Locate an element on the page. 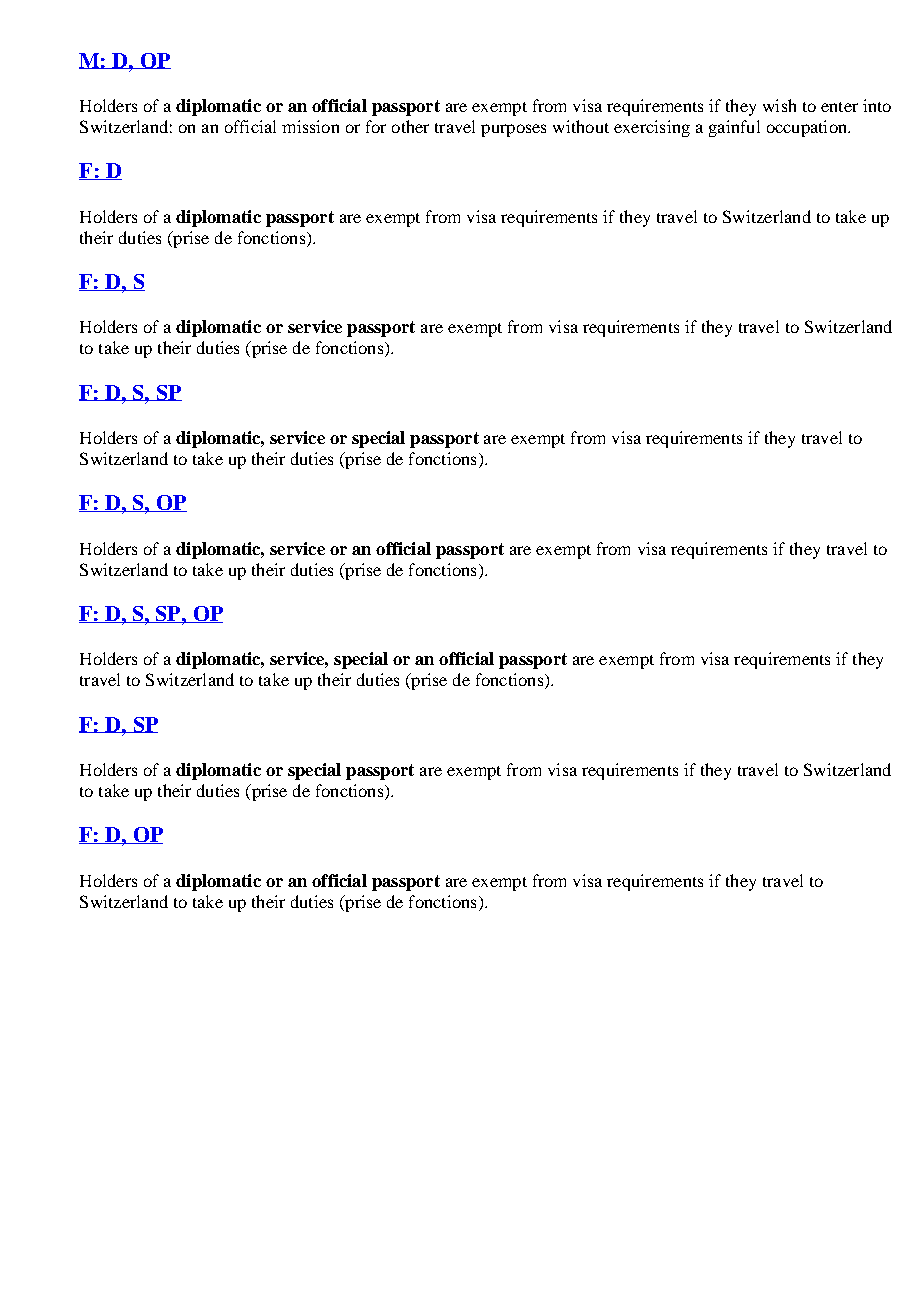 The height and width of the document is (1308, 924). without is located at coordinates (581, 126).
